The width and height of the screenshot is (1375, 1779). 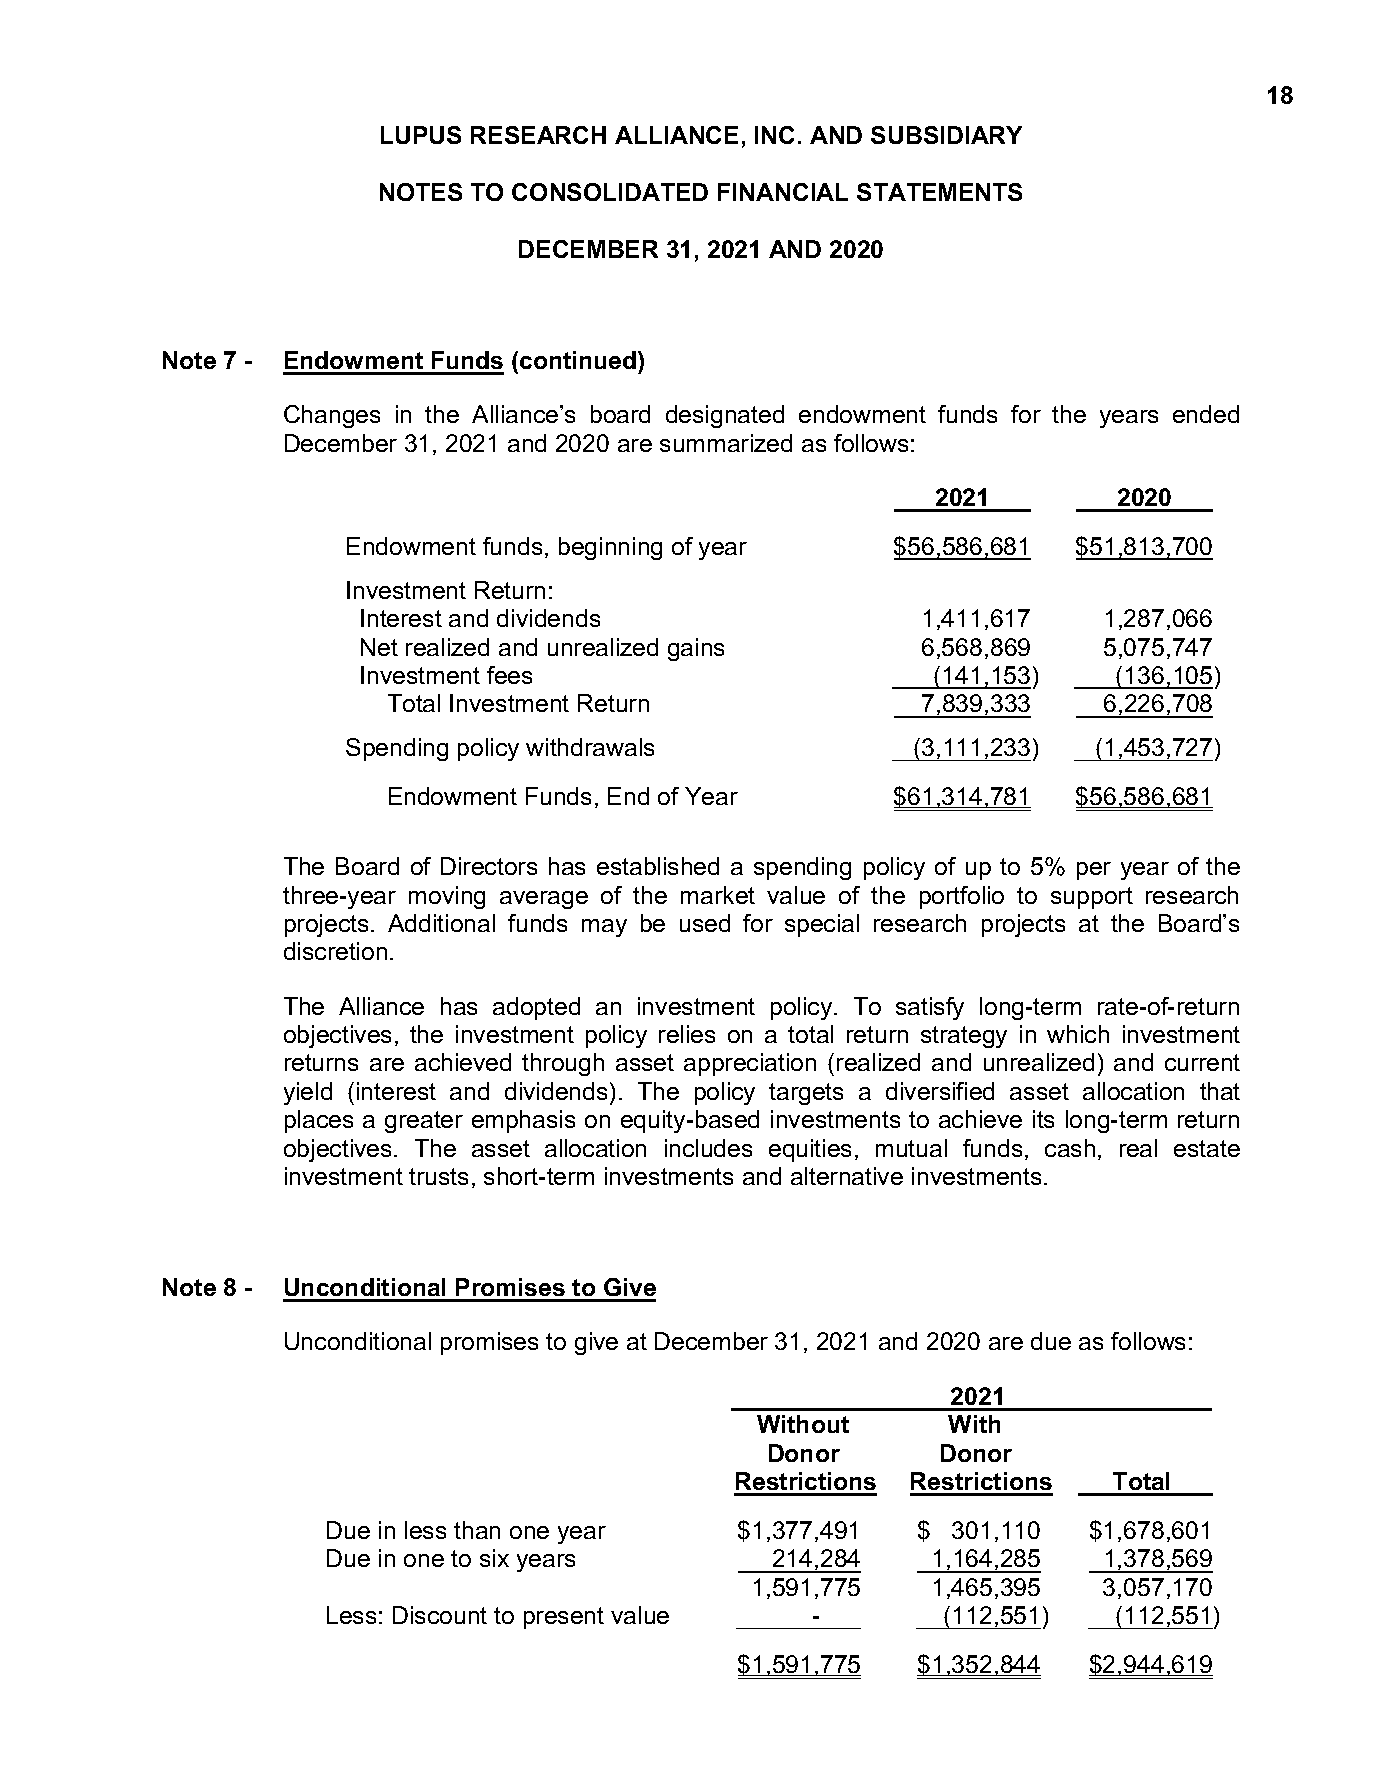 I want to click on targets, so click(x=806, y=1094).
